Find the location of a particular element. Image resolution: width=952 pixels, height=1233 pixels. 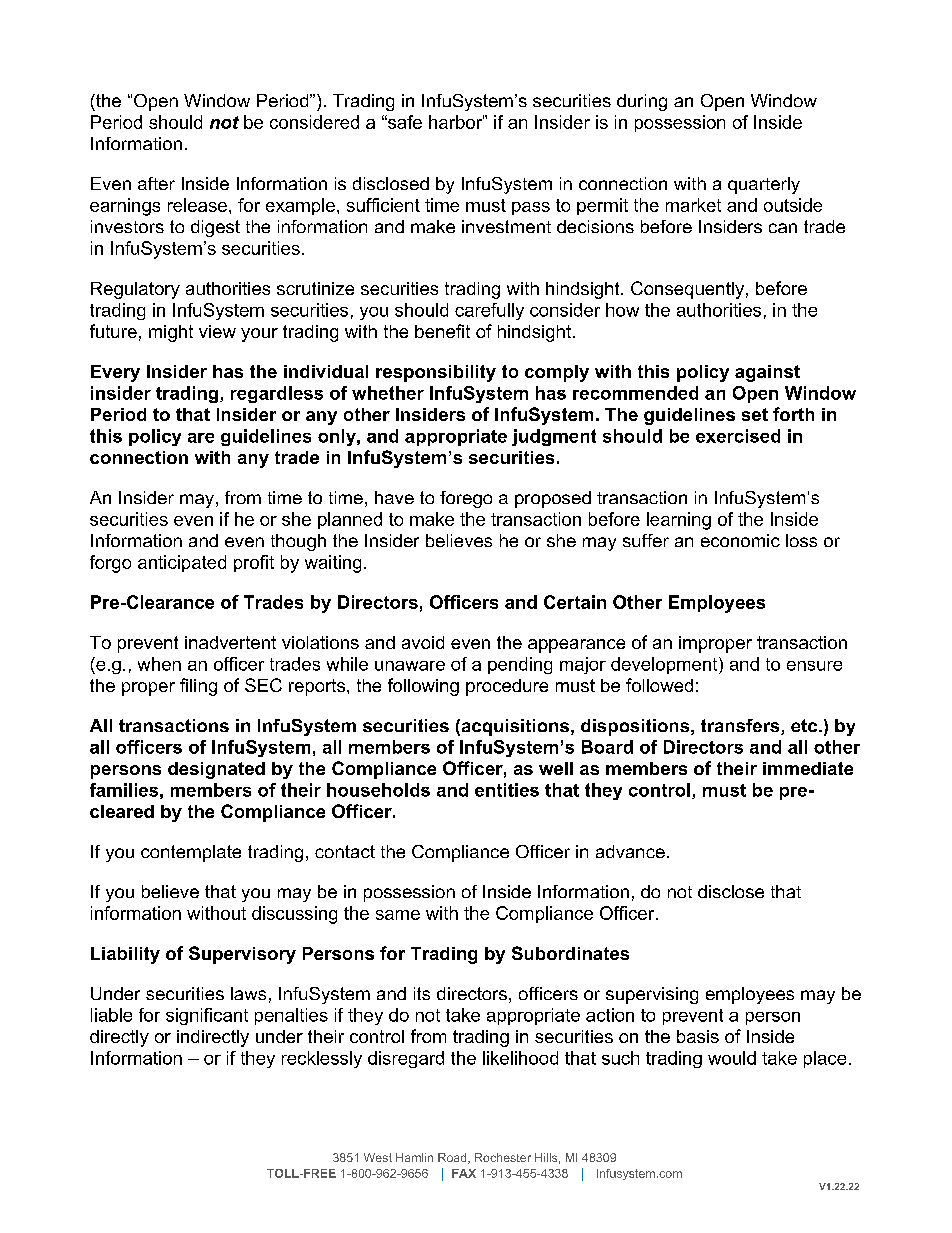

designated is located at coordinates (216, 770).
